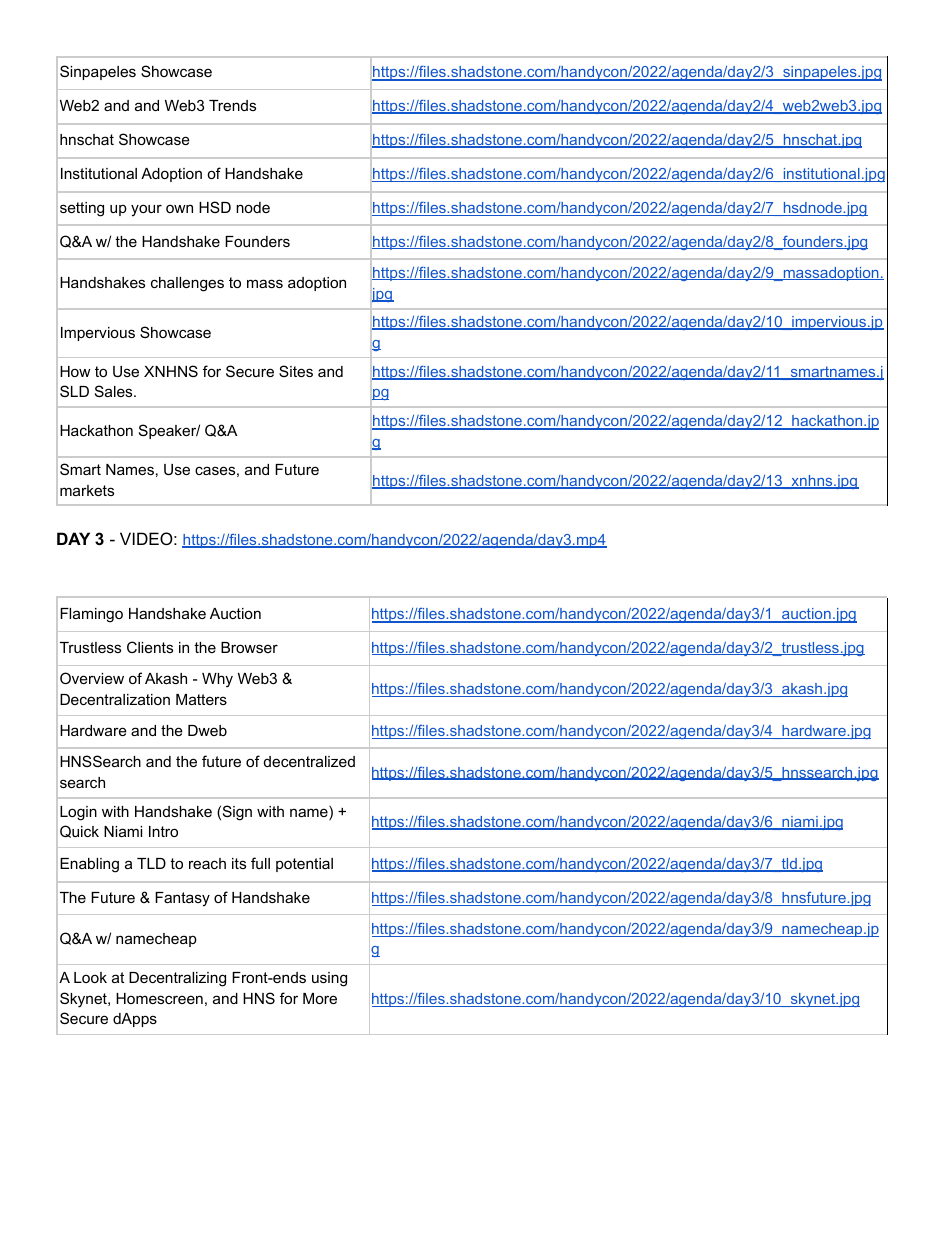 This document has width=952, height=1233. What do you see at coordinates (179, 208) in the document?
I see `own` at bounding box center [179, 208].
